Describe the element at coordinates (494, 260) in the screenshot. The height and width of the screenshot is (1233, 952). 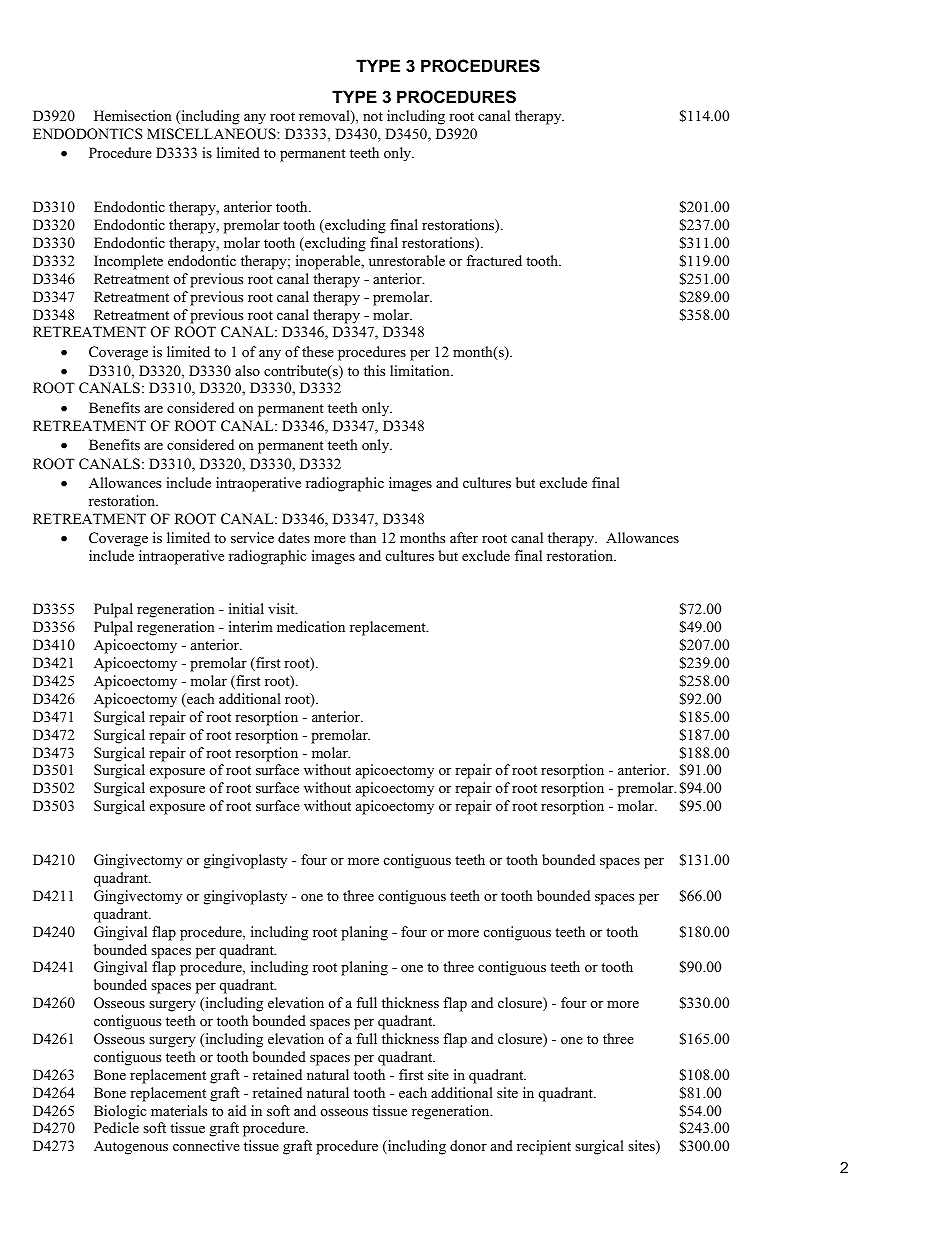
I see `fractured` at that location.
